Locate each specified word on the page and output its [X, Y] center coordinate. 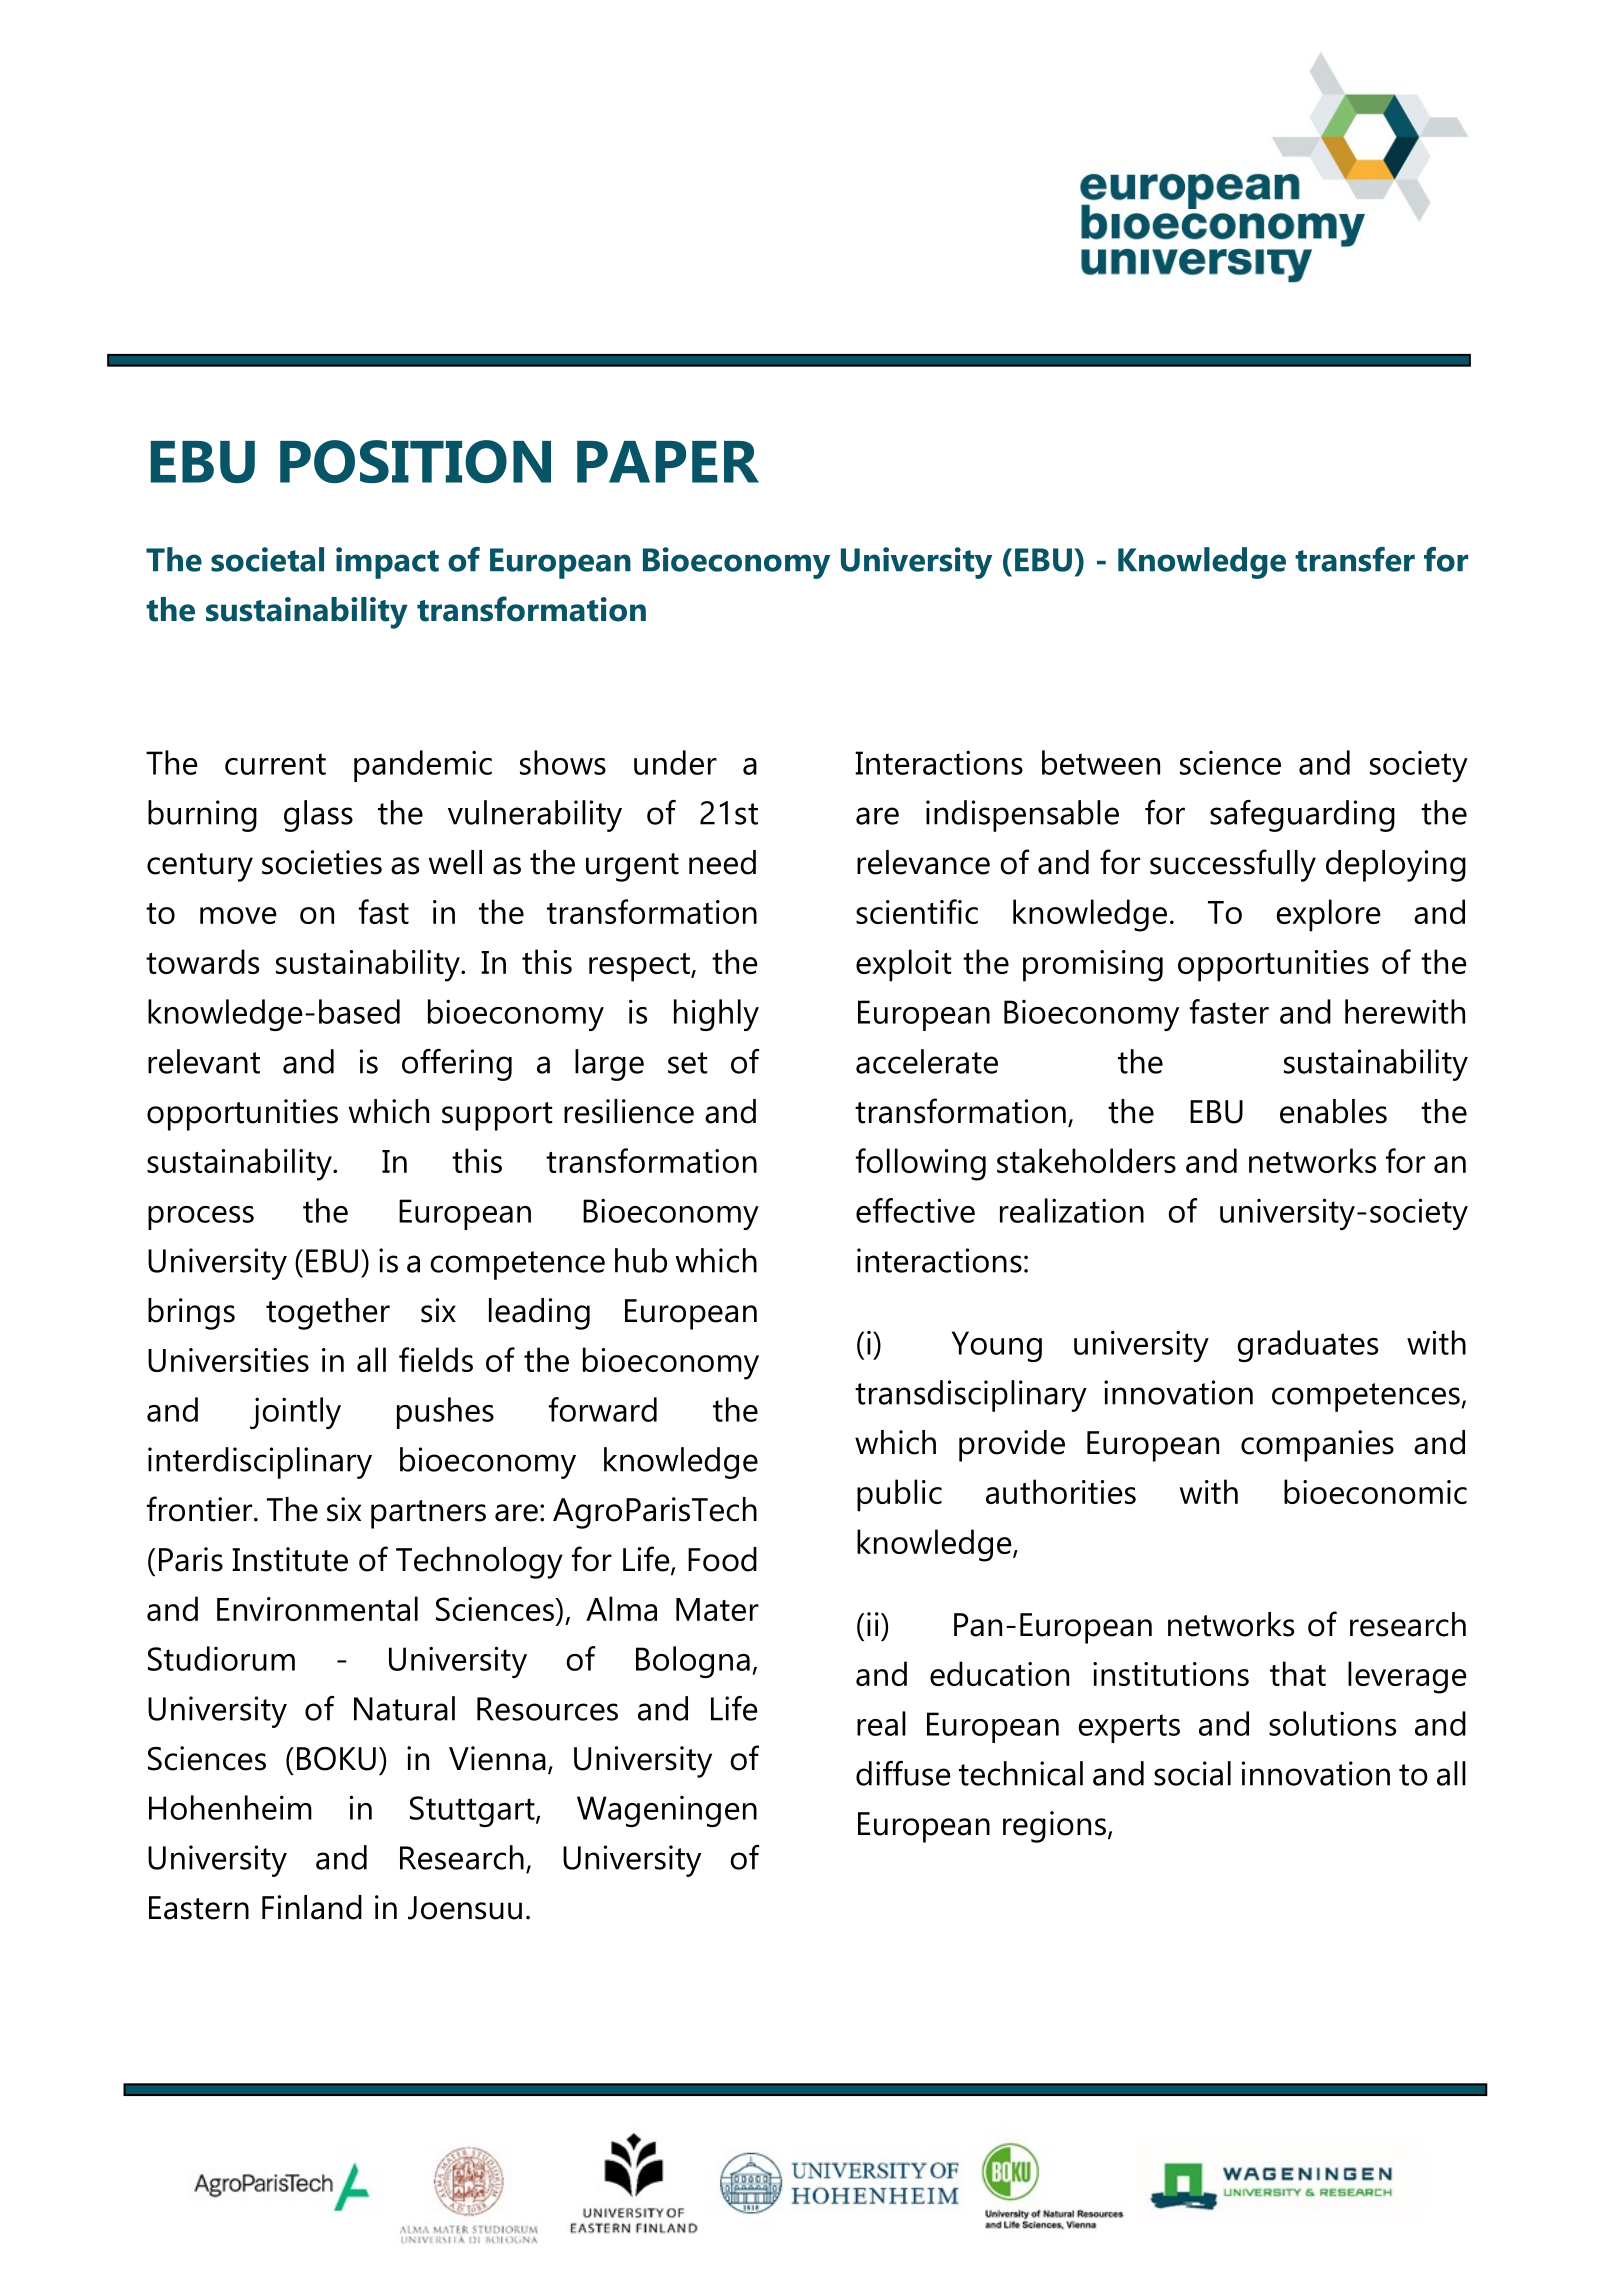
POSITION [415, 461]
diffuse [903, 1773]
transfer [1355, 559]
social [1192, 1773]
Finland [312, 1907]
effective [915, 1210]
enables [1333, 1111]
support [497, 1116]
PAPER [668, 462]
